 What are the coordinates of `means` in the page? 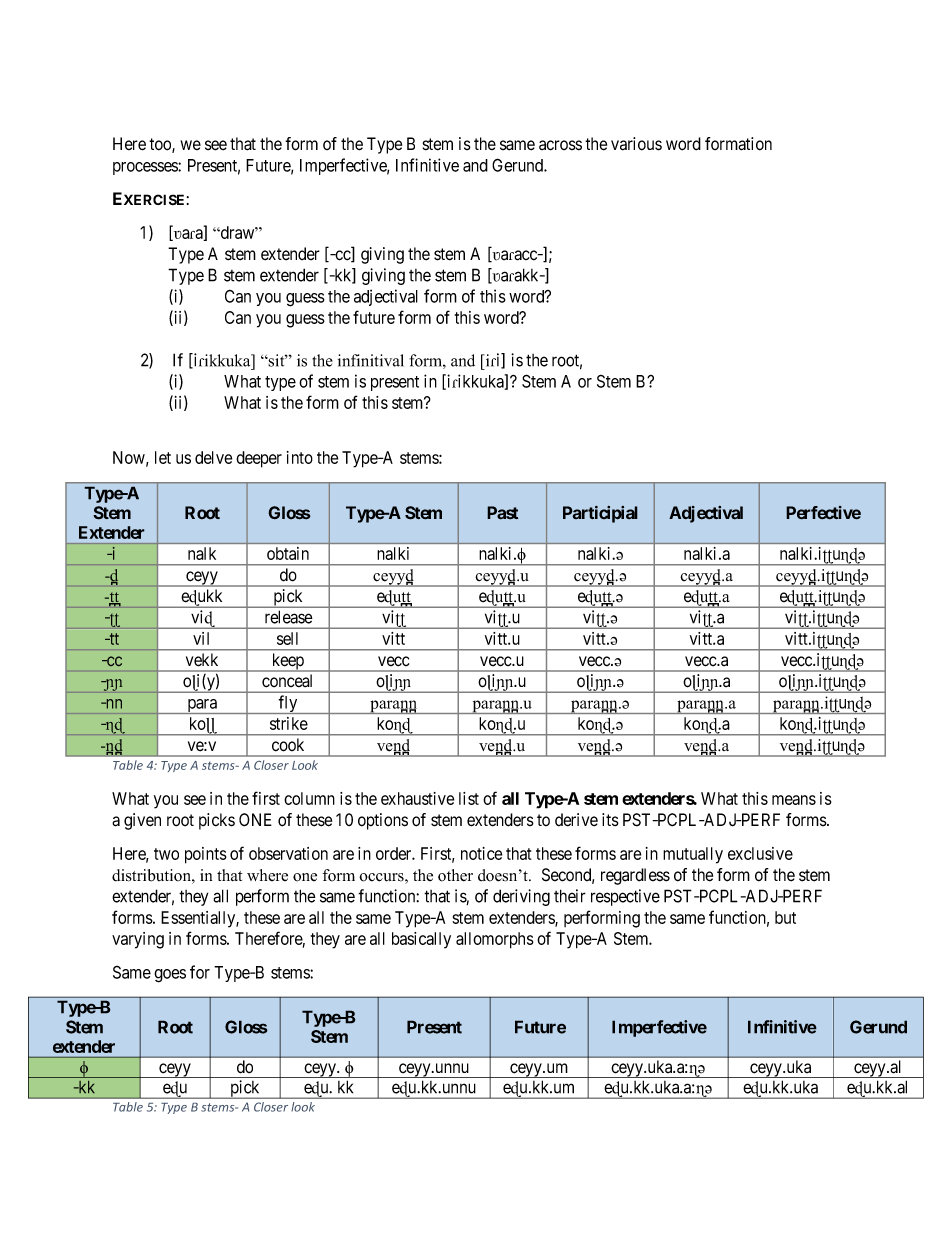 It's located at (794, 800).
